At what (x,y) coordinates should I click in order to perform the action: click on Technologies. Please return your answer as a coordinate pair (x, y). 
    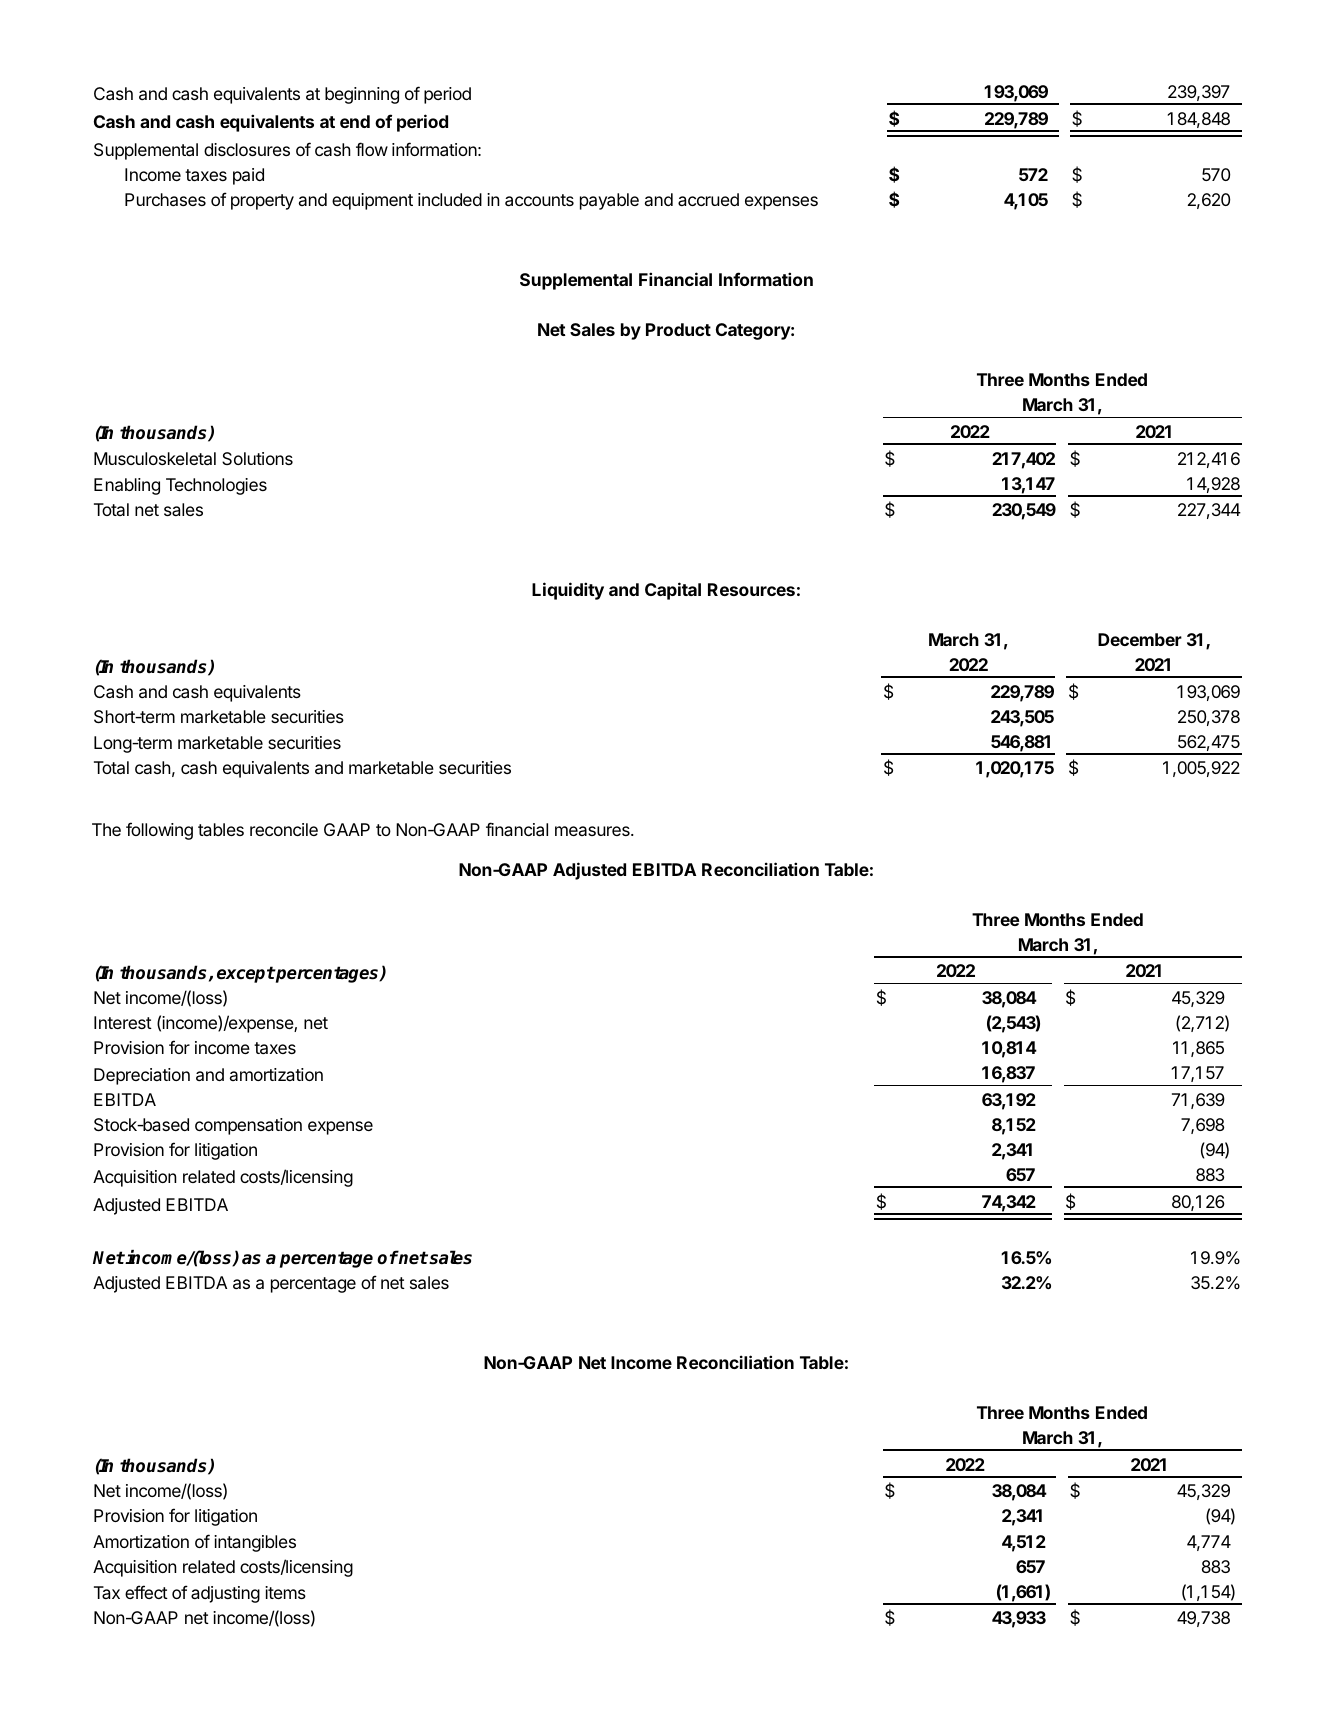
    Looking at the image, I should click on (216, 486).
